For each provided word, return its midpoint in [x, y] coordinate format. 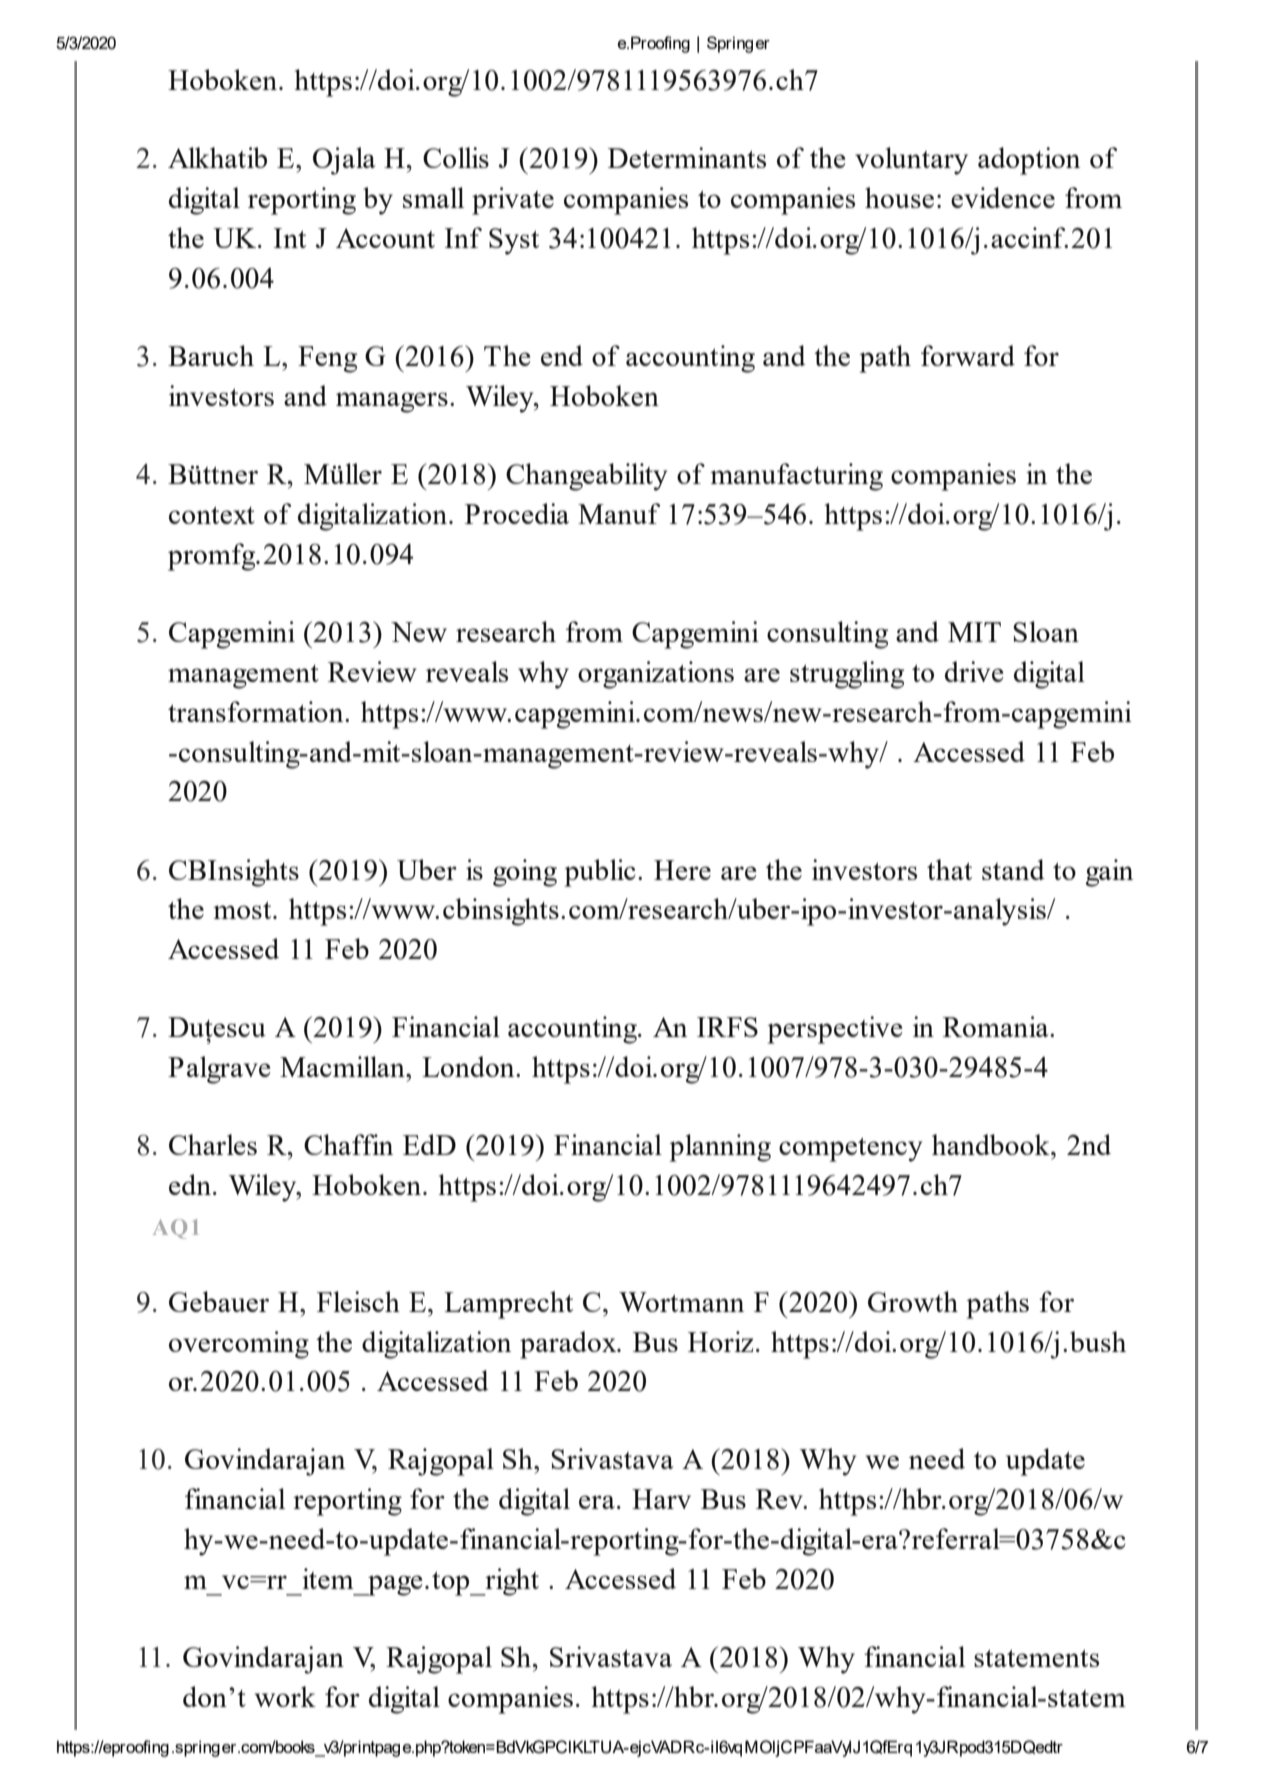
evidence [1003, 197]
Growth [913, 1301]
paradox [569, 1345]
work [285, 1696]
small [433, 197]
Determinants [687, 157]
